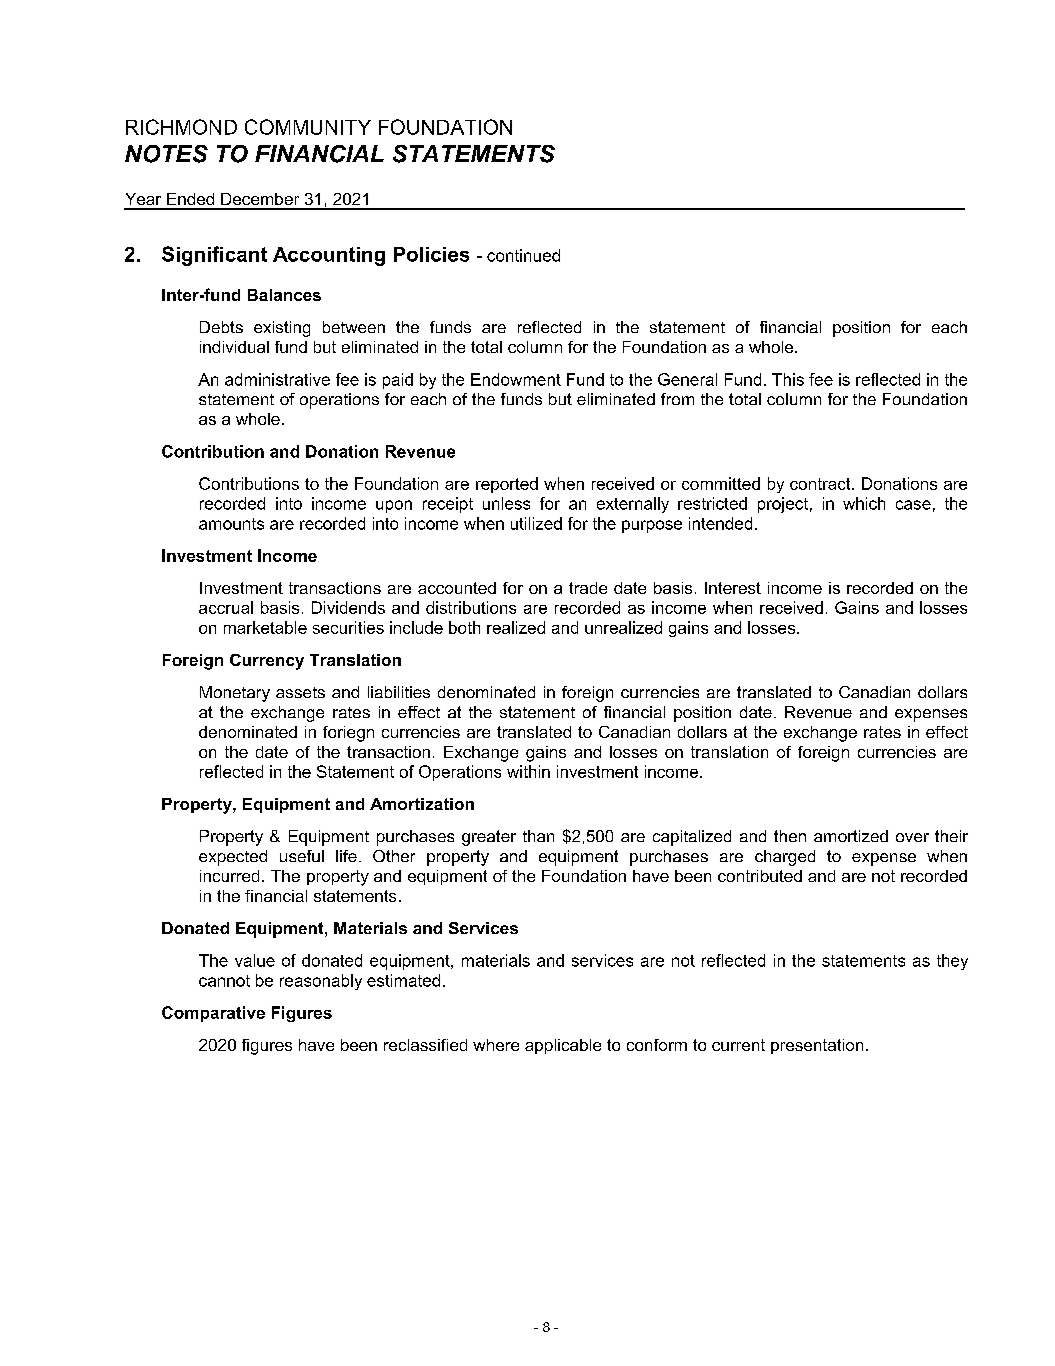 This screenshot has height=1366, width=1055. What do you see at coordinates (588, 588) in the screenshot?
I see `trade` at bounding box center [588, 588].
